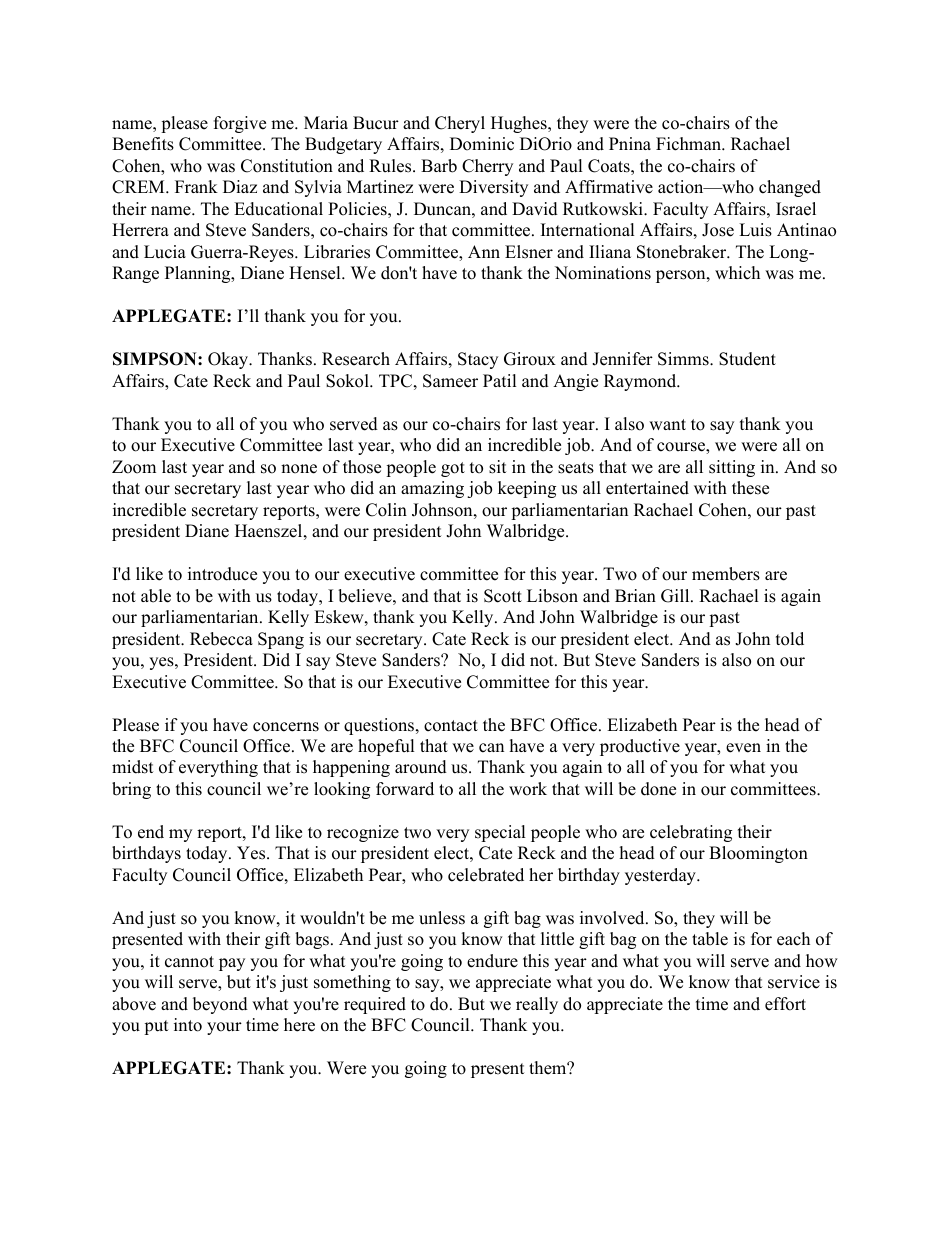  What do you see at coordinates (537, 1005) in the page?
I see `really` at bounding box center [537, 1005].
